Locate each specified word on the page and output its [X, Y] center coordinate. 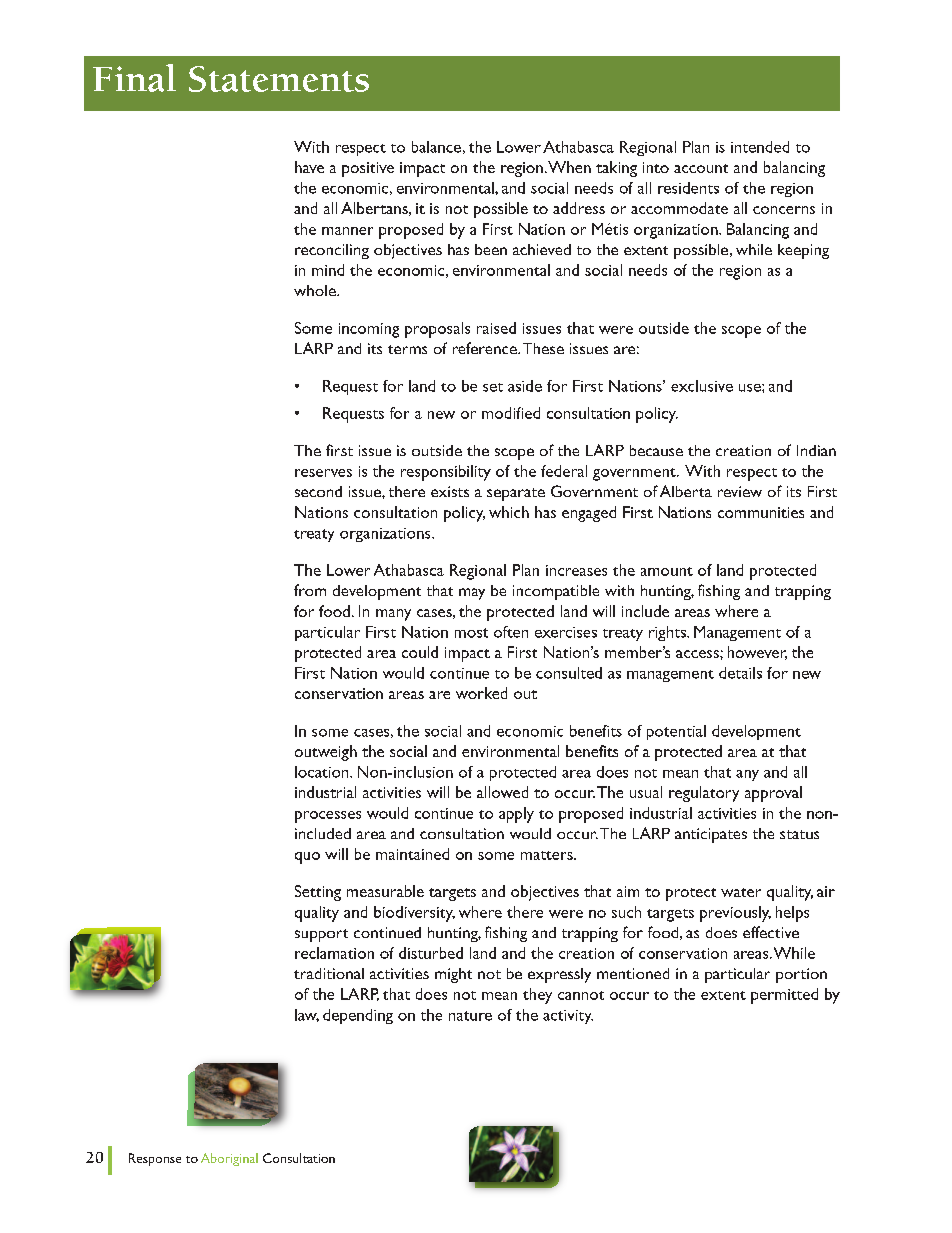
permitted [784, 996]
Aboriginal [229, 1159]
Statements [279, 79]
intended [760, 147]
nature [470, 1016]
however [757, 653]
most [471, 633]
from [310, 590]
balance [436, 147]
